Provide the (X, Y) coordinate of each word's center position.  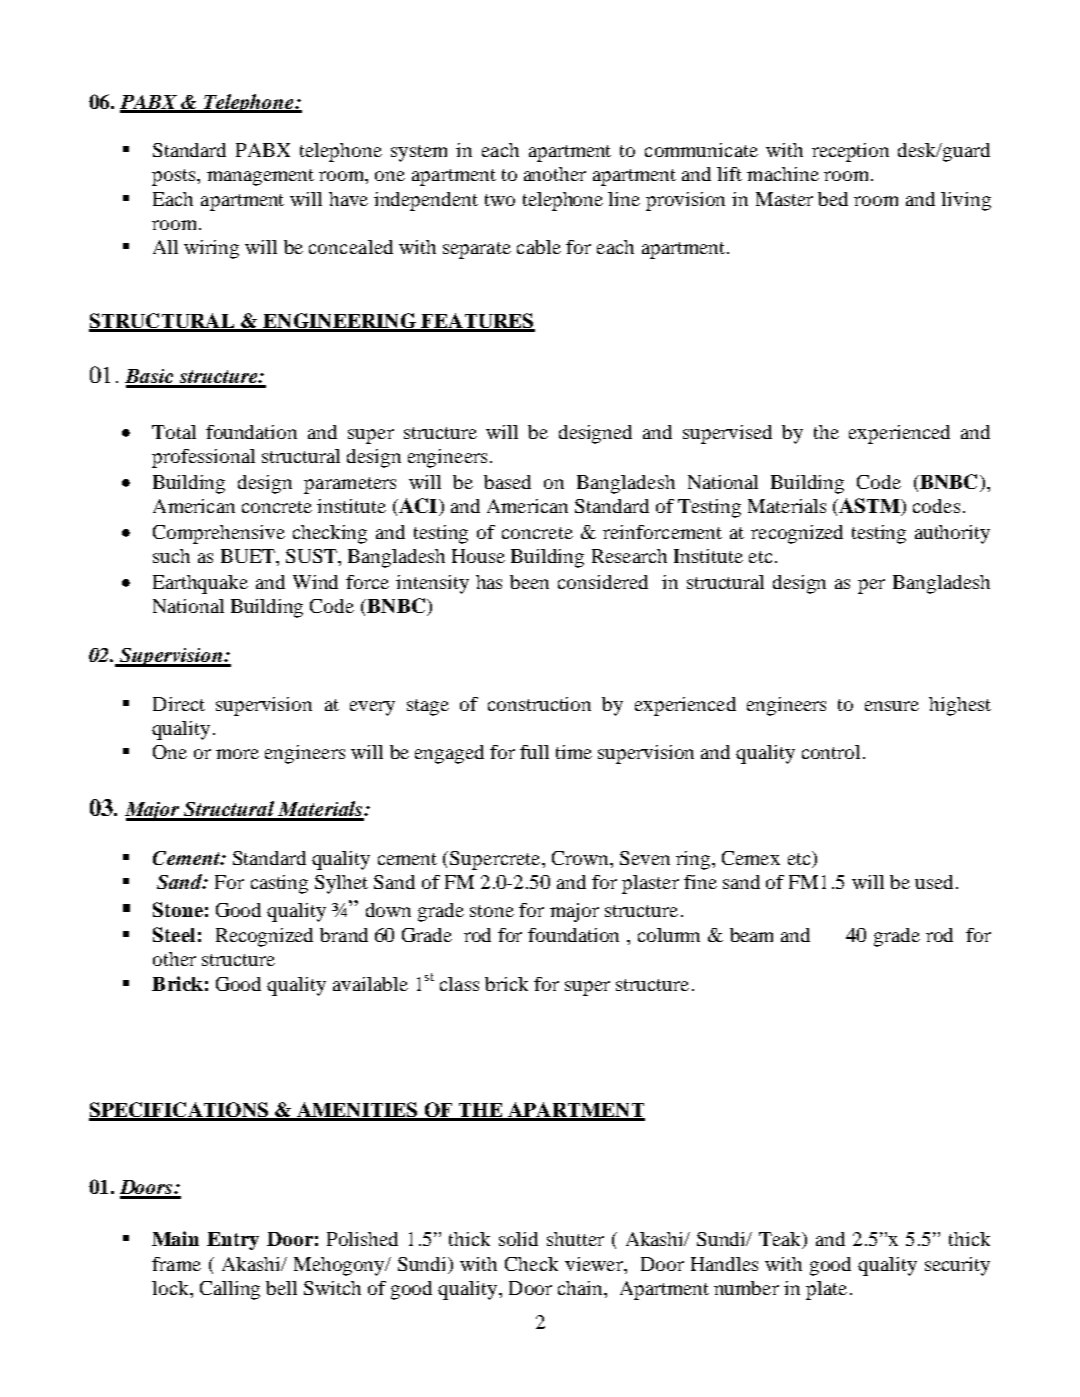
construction (539, 704)
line (624, 199)
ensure (892, 706)
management (260, 177)
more (237, 754)
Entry (233, 1241)
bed (833, 199)
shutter (575, 1239)
